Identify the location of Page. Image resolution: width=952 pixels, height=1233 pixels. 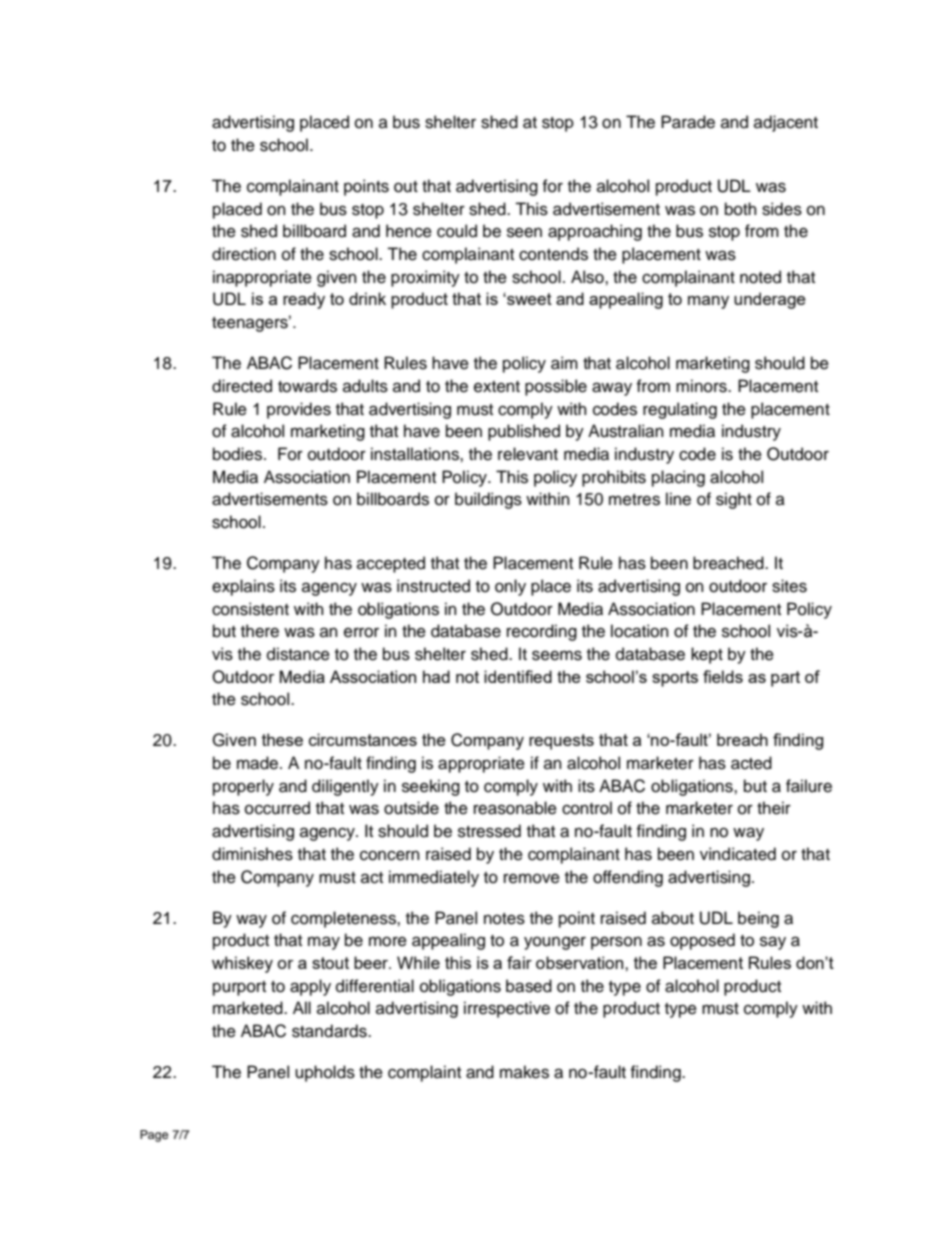
(154, 1136).
